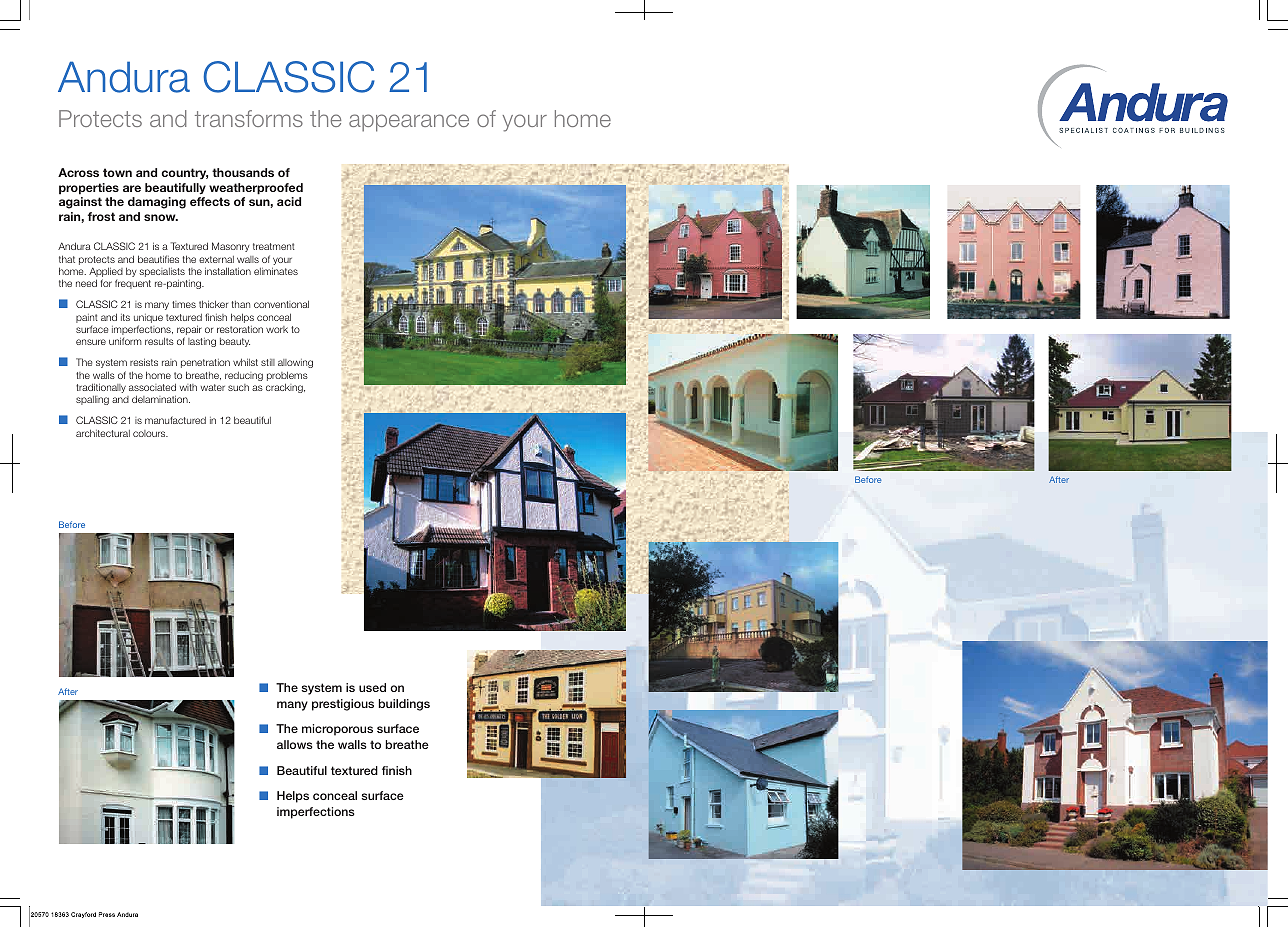 Image resolution: width=1288 pixels, height=927 pixels. What do you see at coordinates (117, 172) in the image?
I see `town` at bounding box center [117, 172].
